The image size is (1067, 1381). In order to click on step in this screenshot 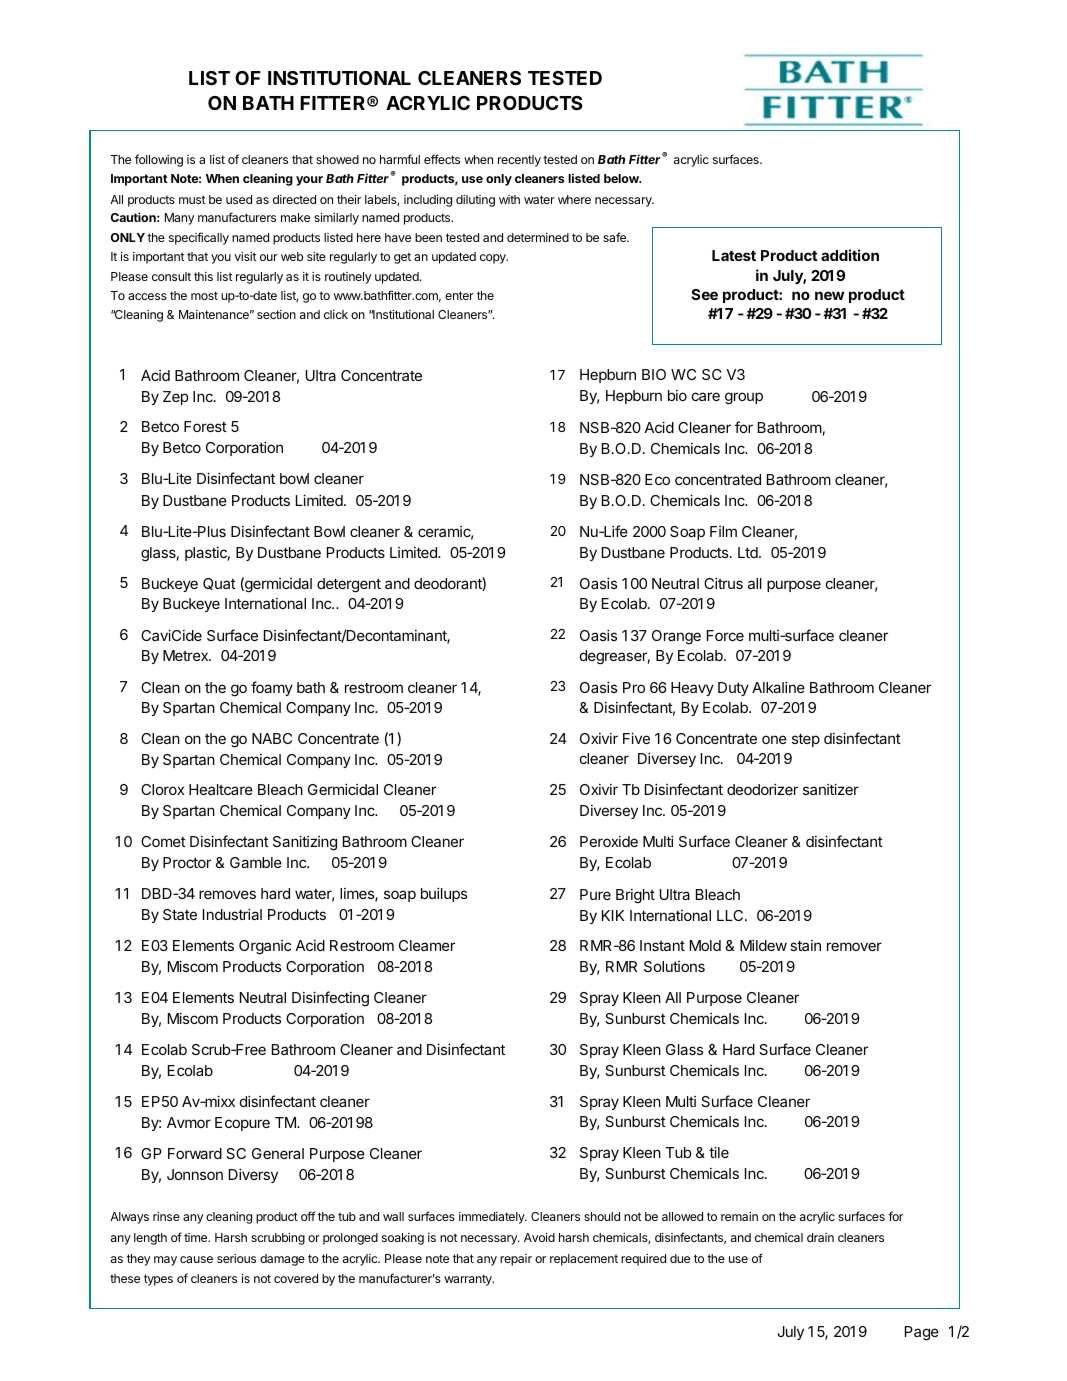, I will do `click(806, 740)`.
